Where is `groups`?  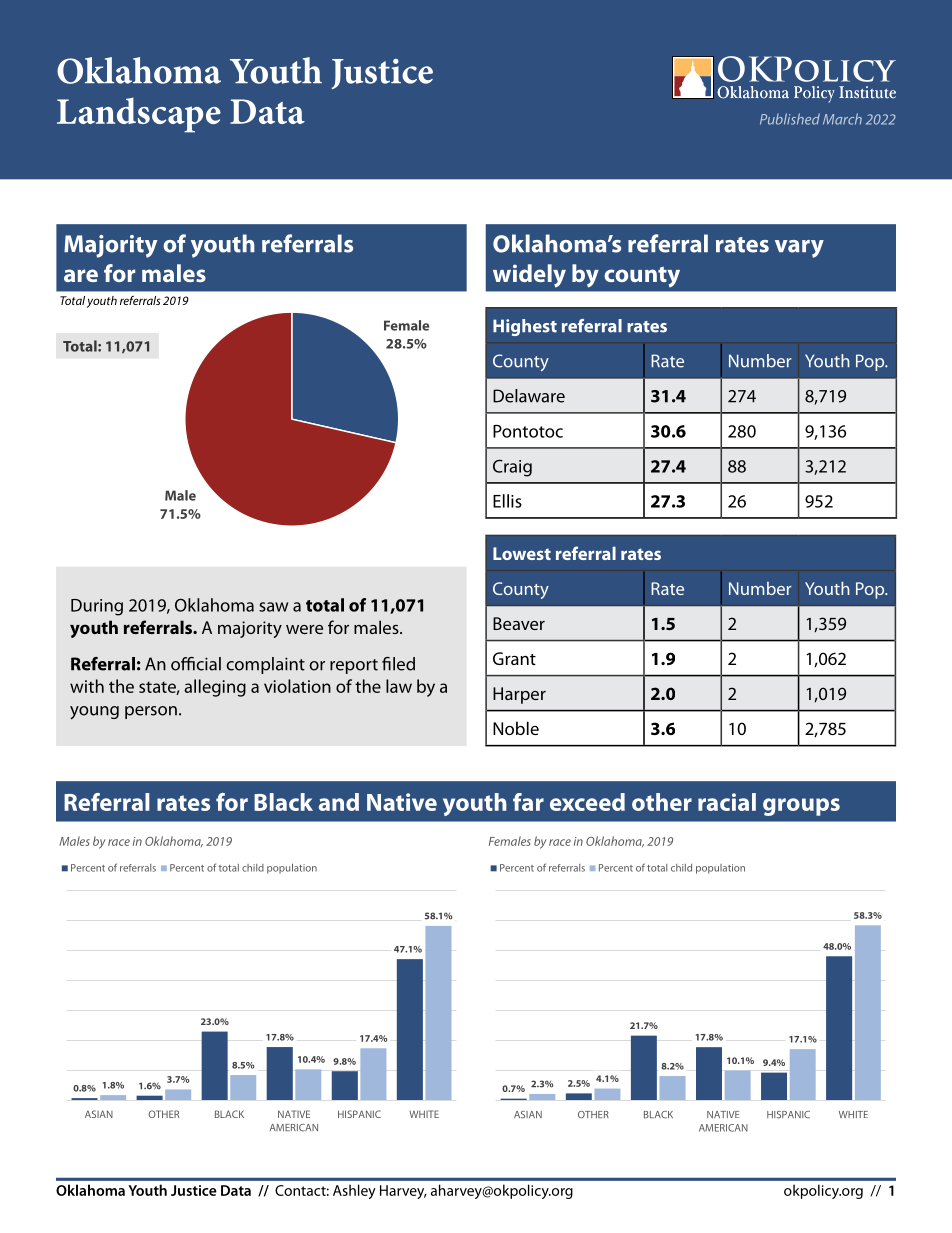
groups is located at coordinates (801, 807).
